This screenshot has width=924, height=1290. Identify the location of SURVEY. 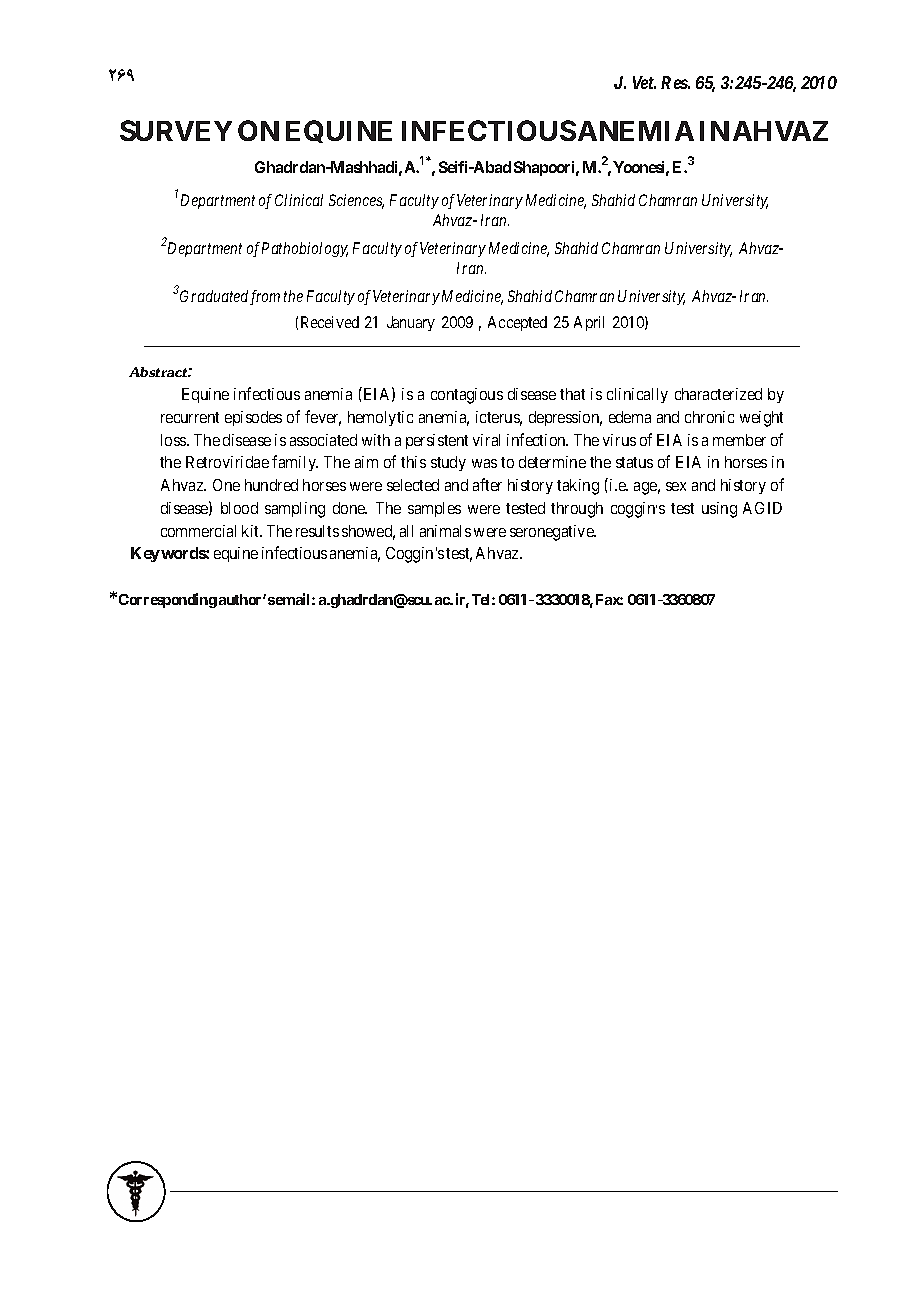
(176, 130).
